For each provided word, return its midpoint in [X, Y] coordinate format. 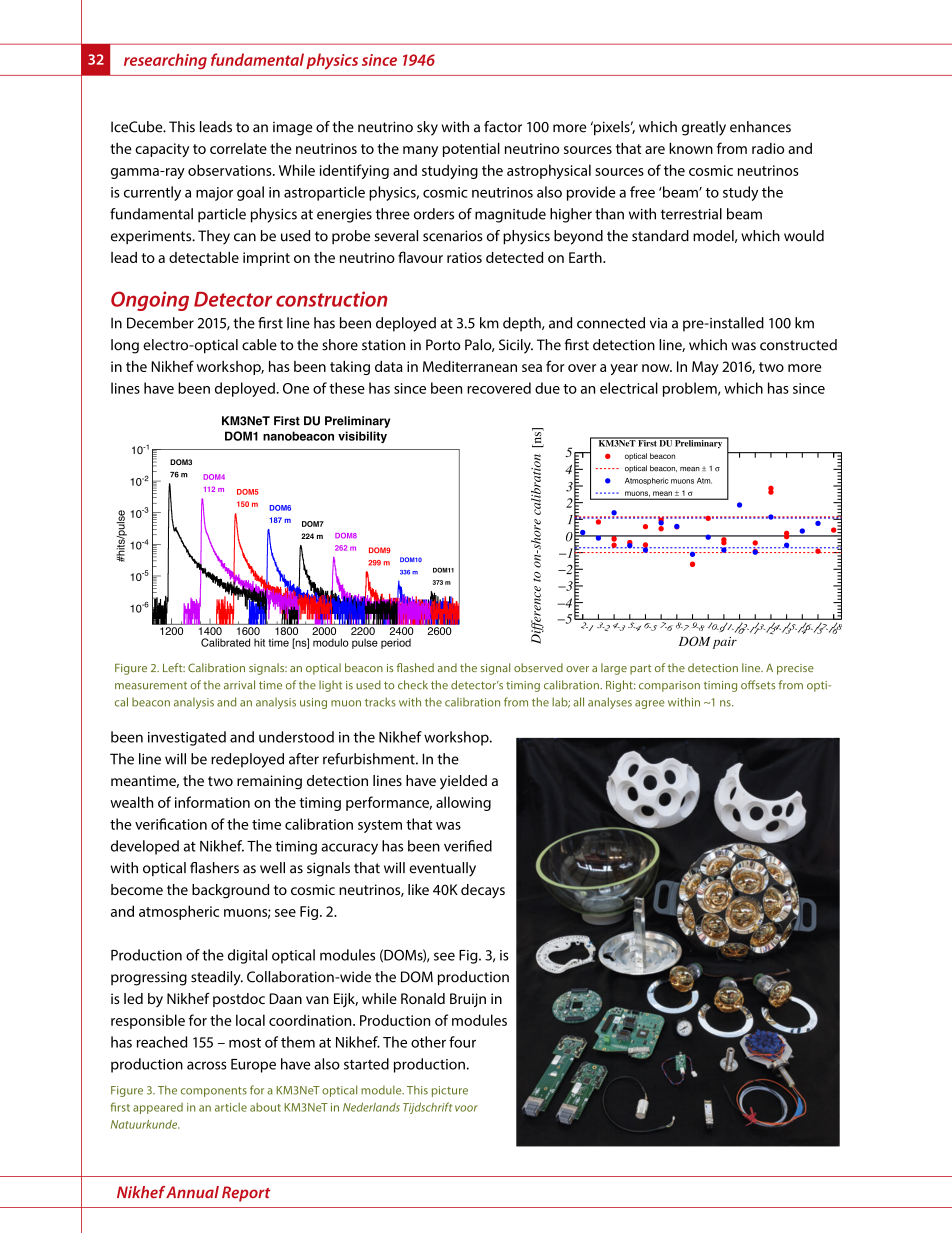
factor [503, 127]
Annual [192, 1192]
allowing [463, 803]
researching [165, 61]
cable [259, 345]
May [705, 368]
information [212, 802]
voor [466, 1108]
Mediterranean [470, 366]
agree [650, 704]
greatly [704, 128]
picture [450, 1091]
